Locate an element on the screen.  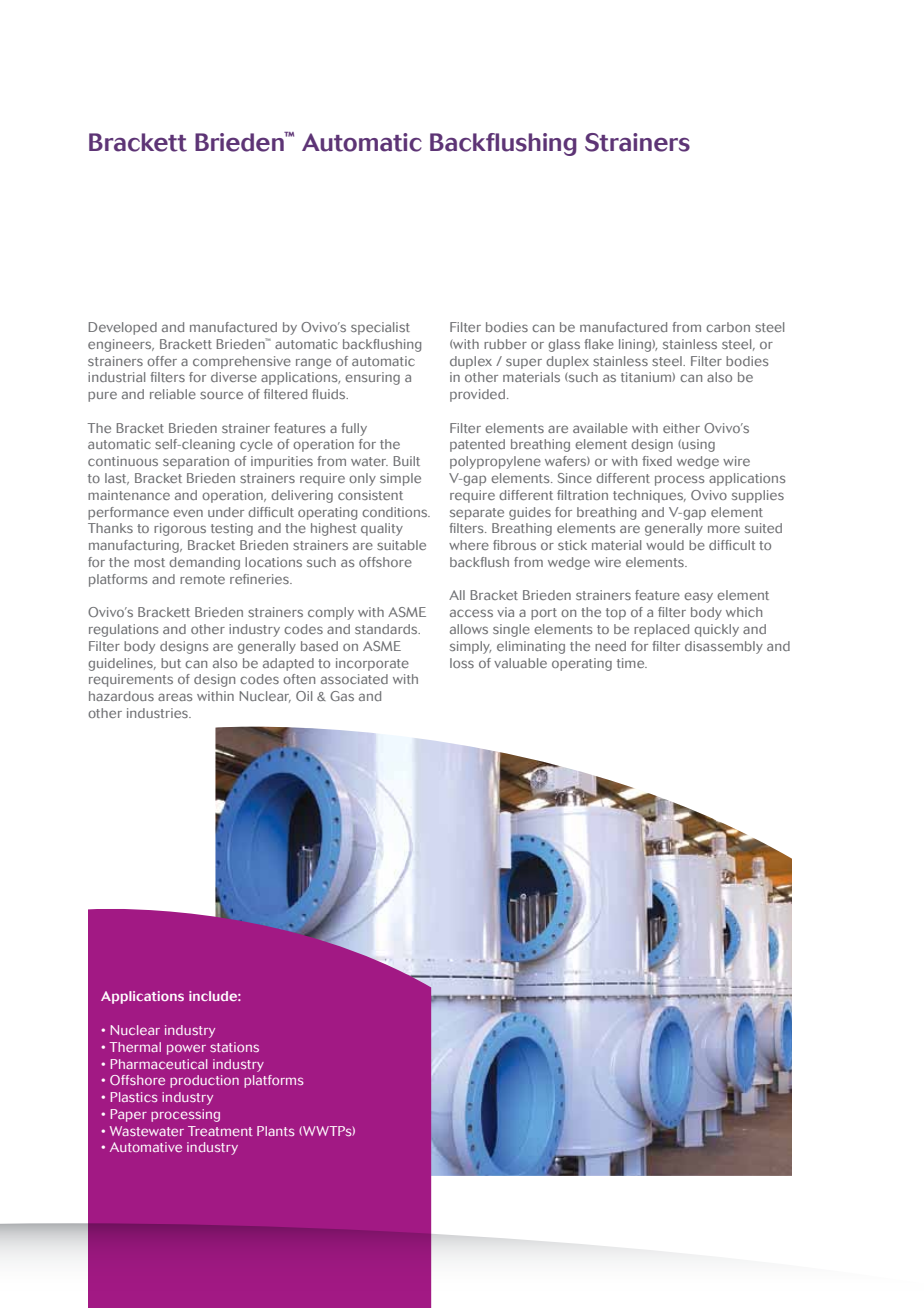
time is located at coordinates (632, 663).
